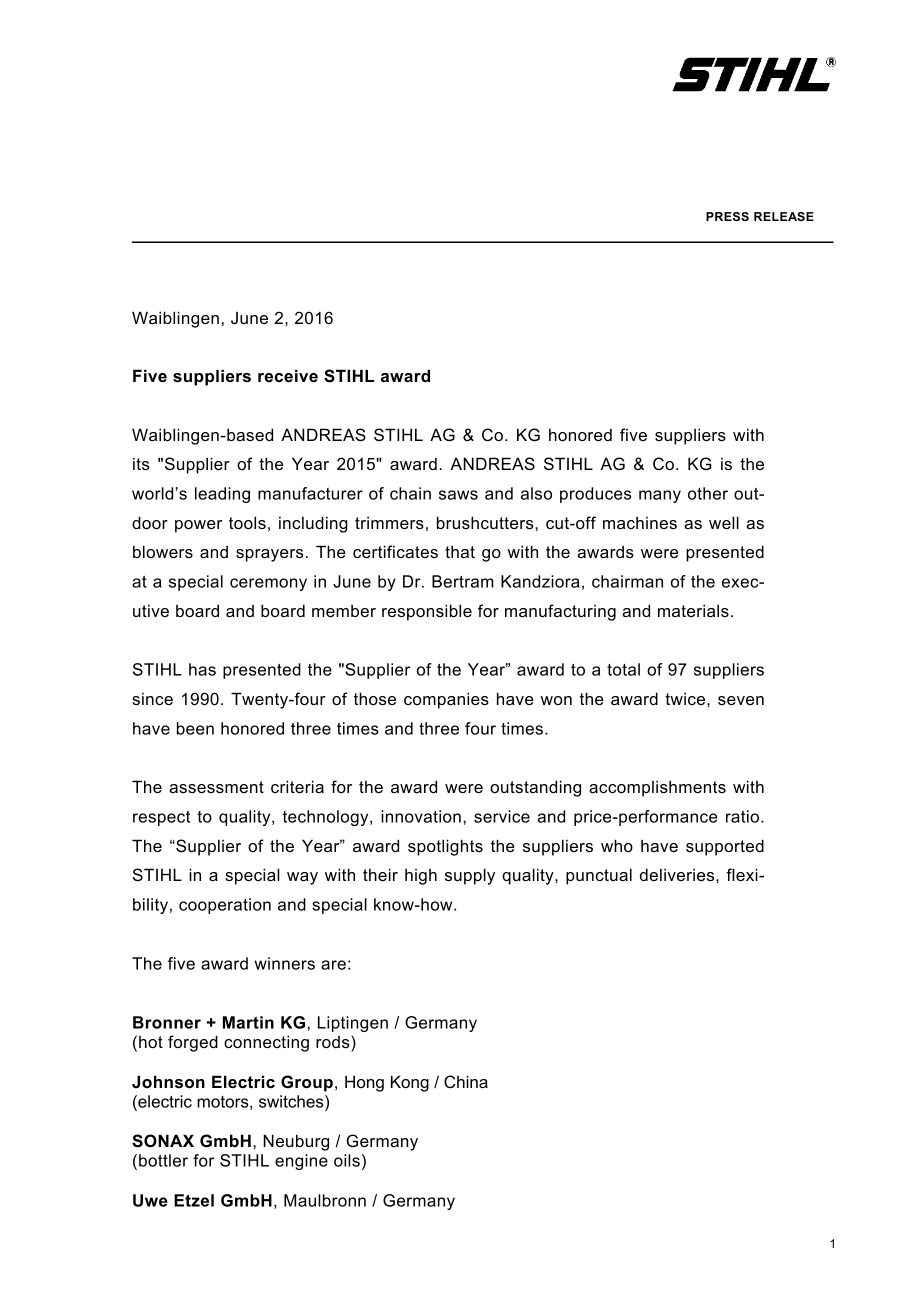 This document has width=924, height=1308. Describe the element at coordinates (150, 1200) in the document. I see `Uwe` at that location.
